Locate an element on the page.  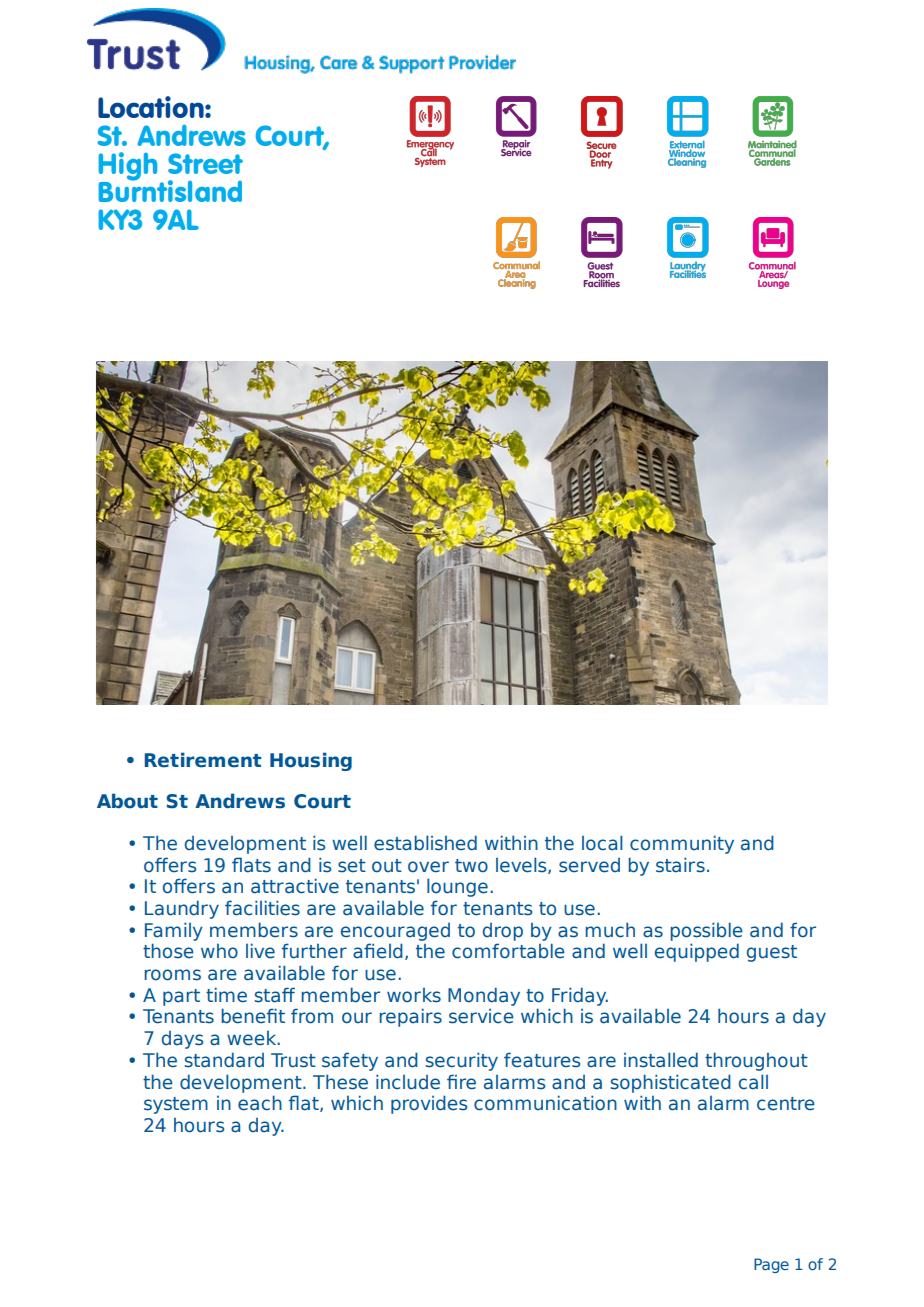
provides is located at coordinates (429, 1104).
